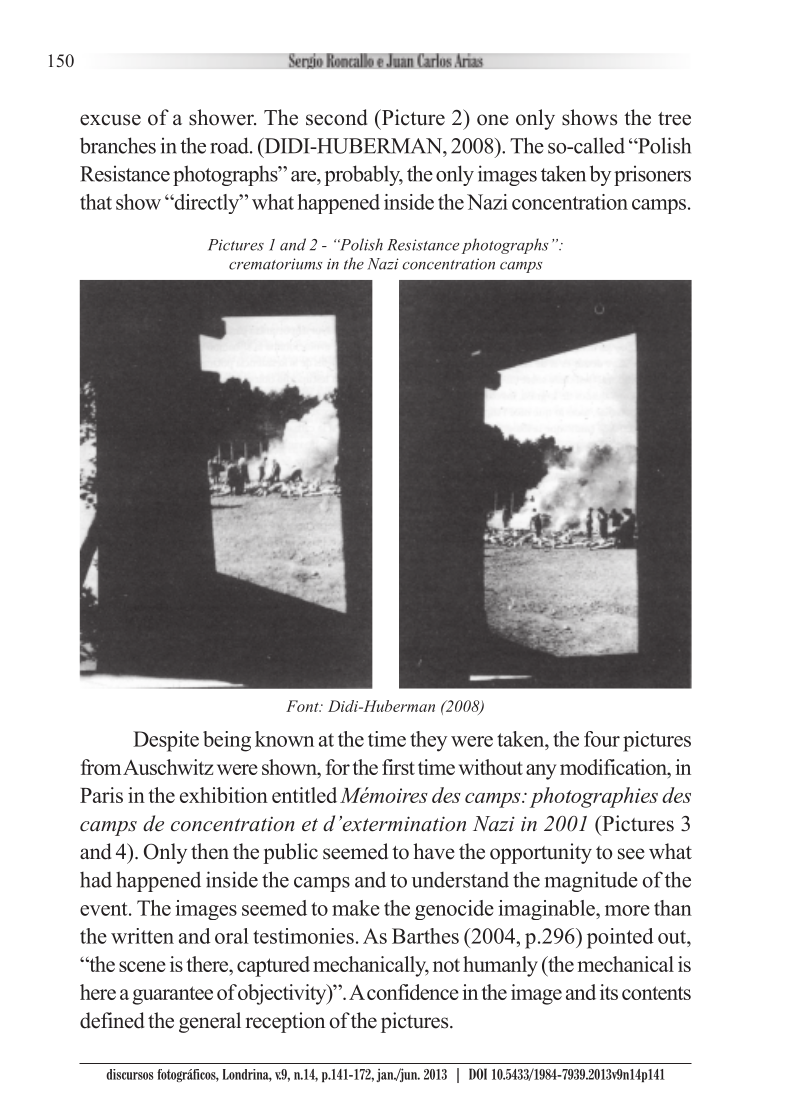 This screenshot has height=1117, width=798. Describe the element at coordinates (652, 175) in the screenshot. I see `prisoners` at that location.
